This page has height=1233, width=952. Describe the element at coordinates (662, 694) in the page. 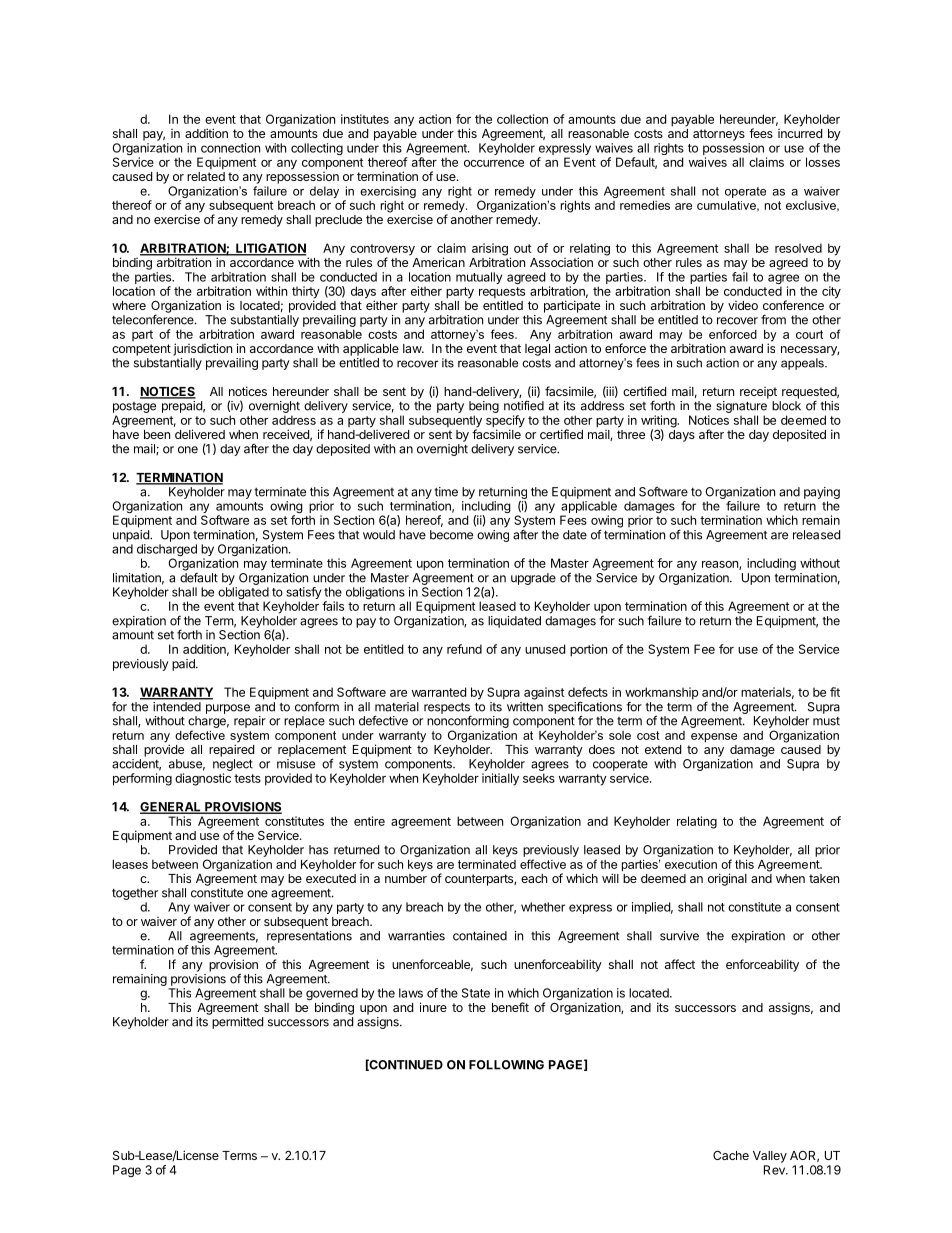

I see `workmanship` at that location.
